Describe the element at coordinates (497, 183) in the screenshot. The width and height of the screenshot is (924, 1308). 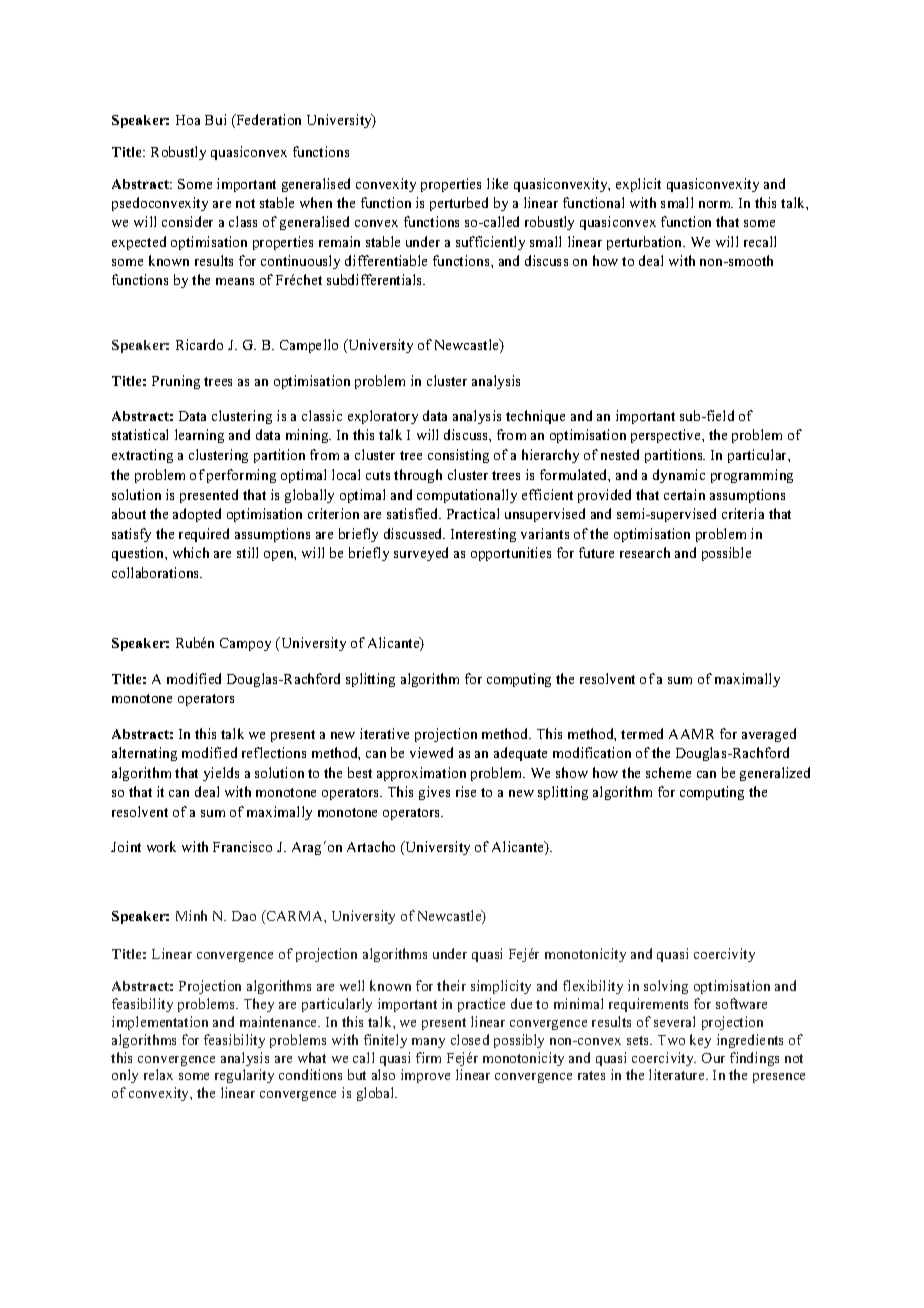
I see `like` at that location.
